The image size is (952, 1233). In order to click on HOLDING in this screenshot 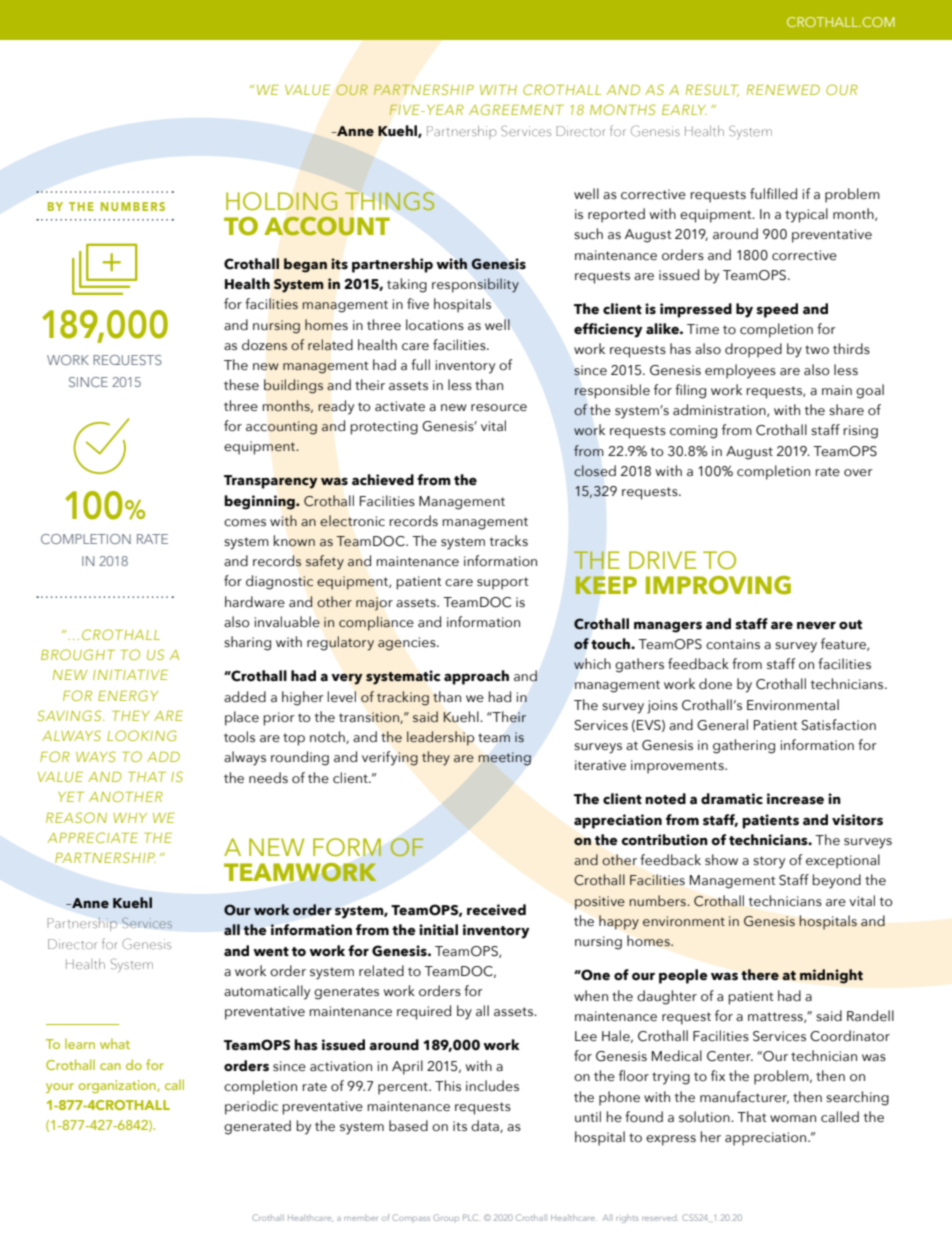, I will do `click(281, 201)`.
